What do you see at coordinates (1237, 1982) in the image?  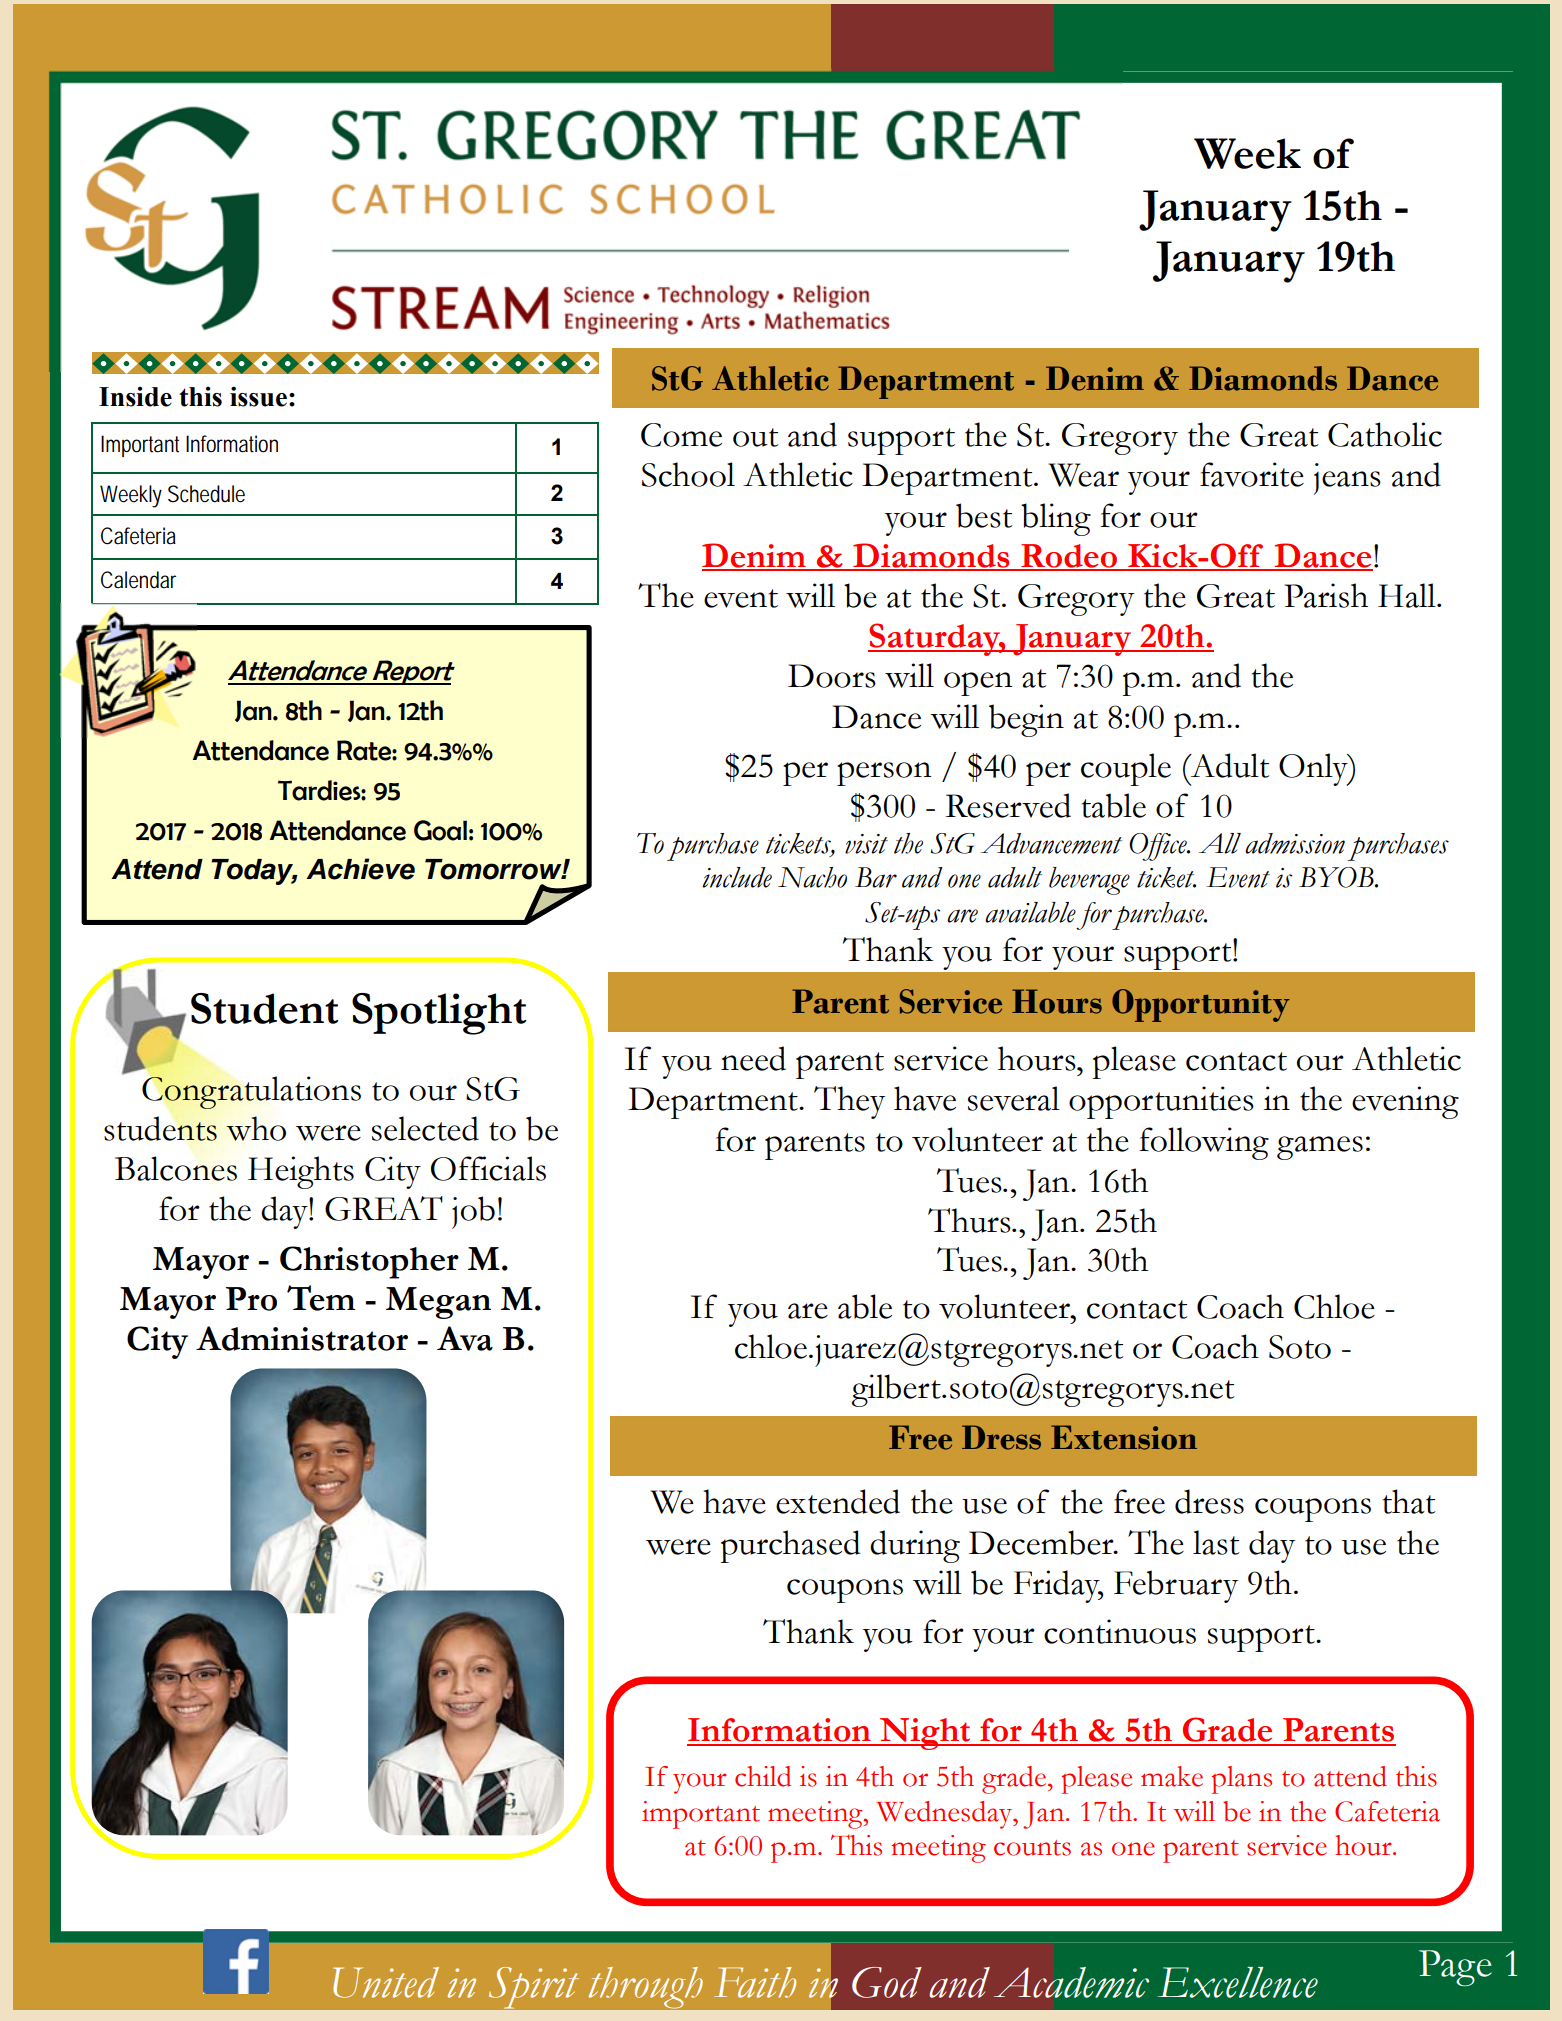 I see `Excellence` at bounding box center [1237, 1982].
